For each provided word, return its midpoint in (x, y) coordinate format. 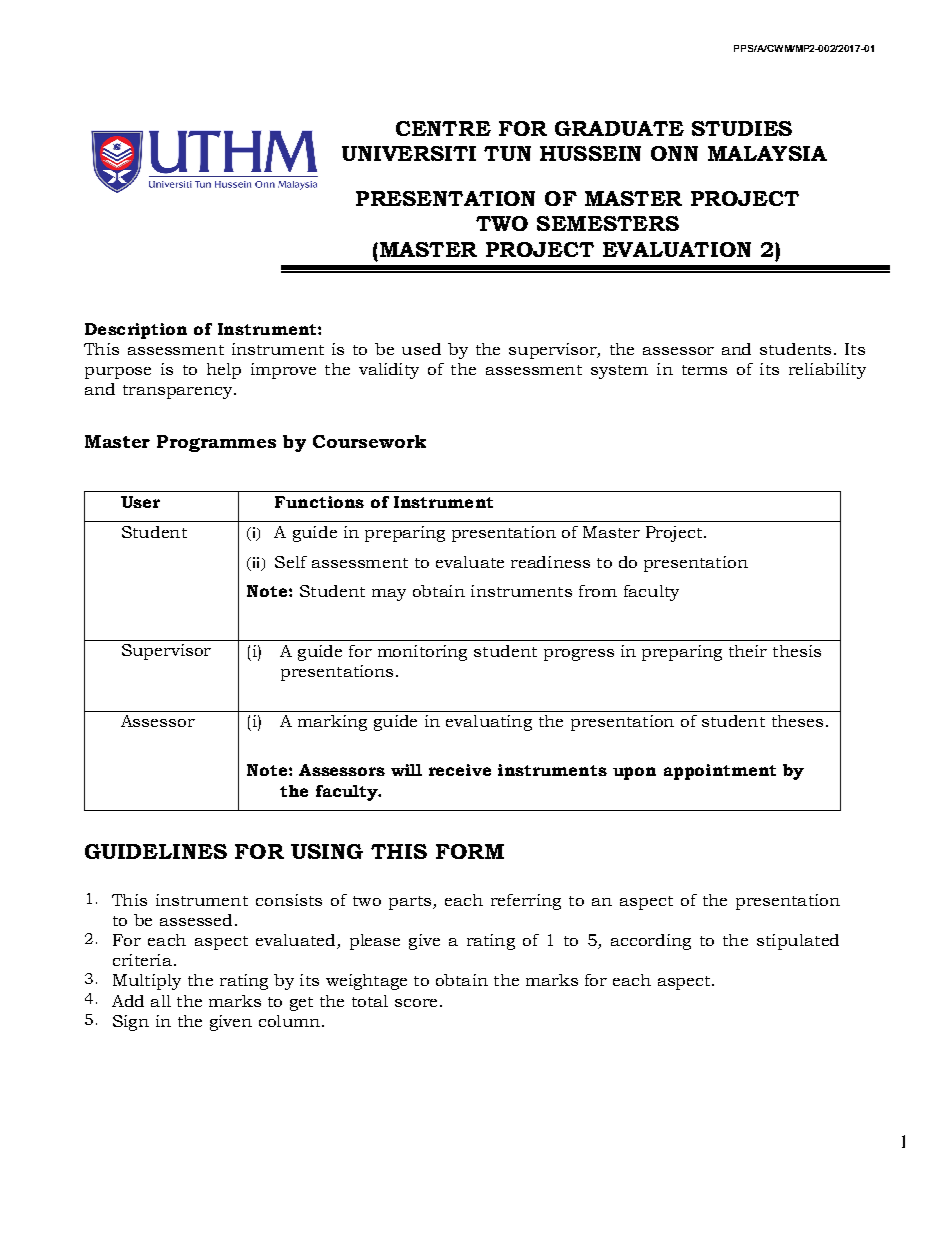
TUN (507, 153)
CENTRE (443, 128)
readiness (550, 562)
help (224, 371)
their (748, 651)
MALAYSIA (767, 153)
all (161, 1001)
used (421, 349)
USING (327, 851)
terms (704, 370)
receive (460, 770)
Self (291, 562)
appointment (720, 772)
